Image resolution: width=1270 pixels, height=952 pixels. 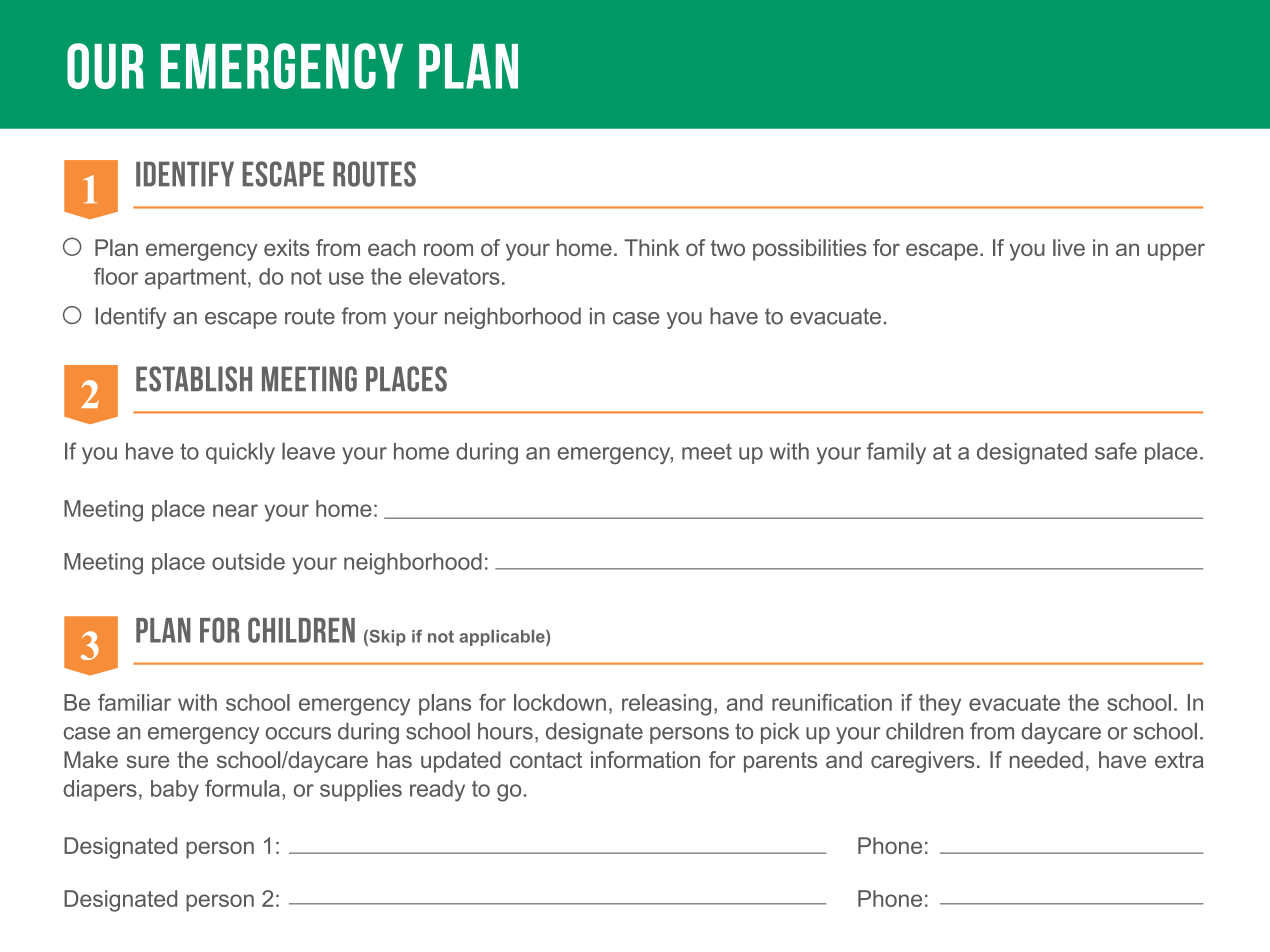 What do you see at coordinates (1116, 451) in the screenshot?
I see `safe` at bounding box center [1116, 451].
